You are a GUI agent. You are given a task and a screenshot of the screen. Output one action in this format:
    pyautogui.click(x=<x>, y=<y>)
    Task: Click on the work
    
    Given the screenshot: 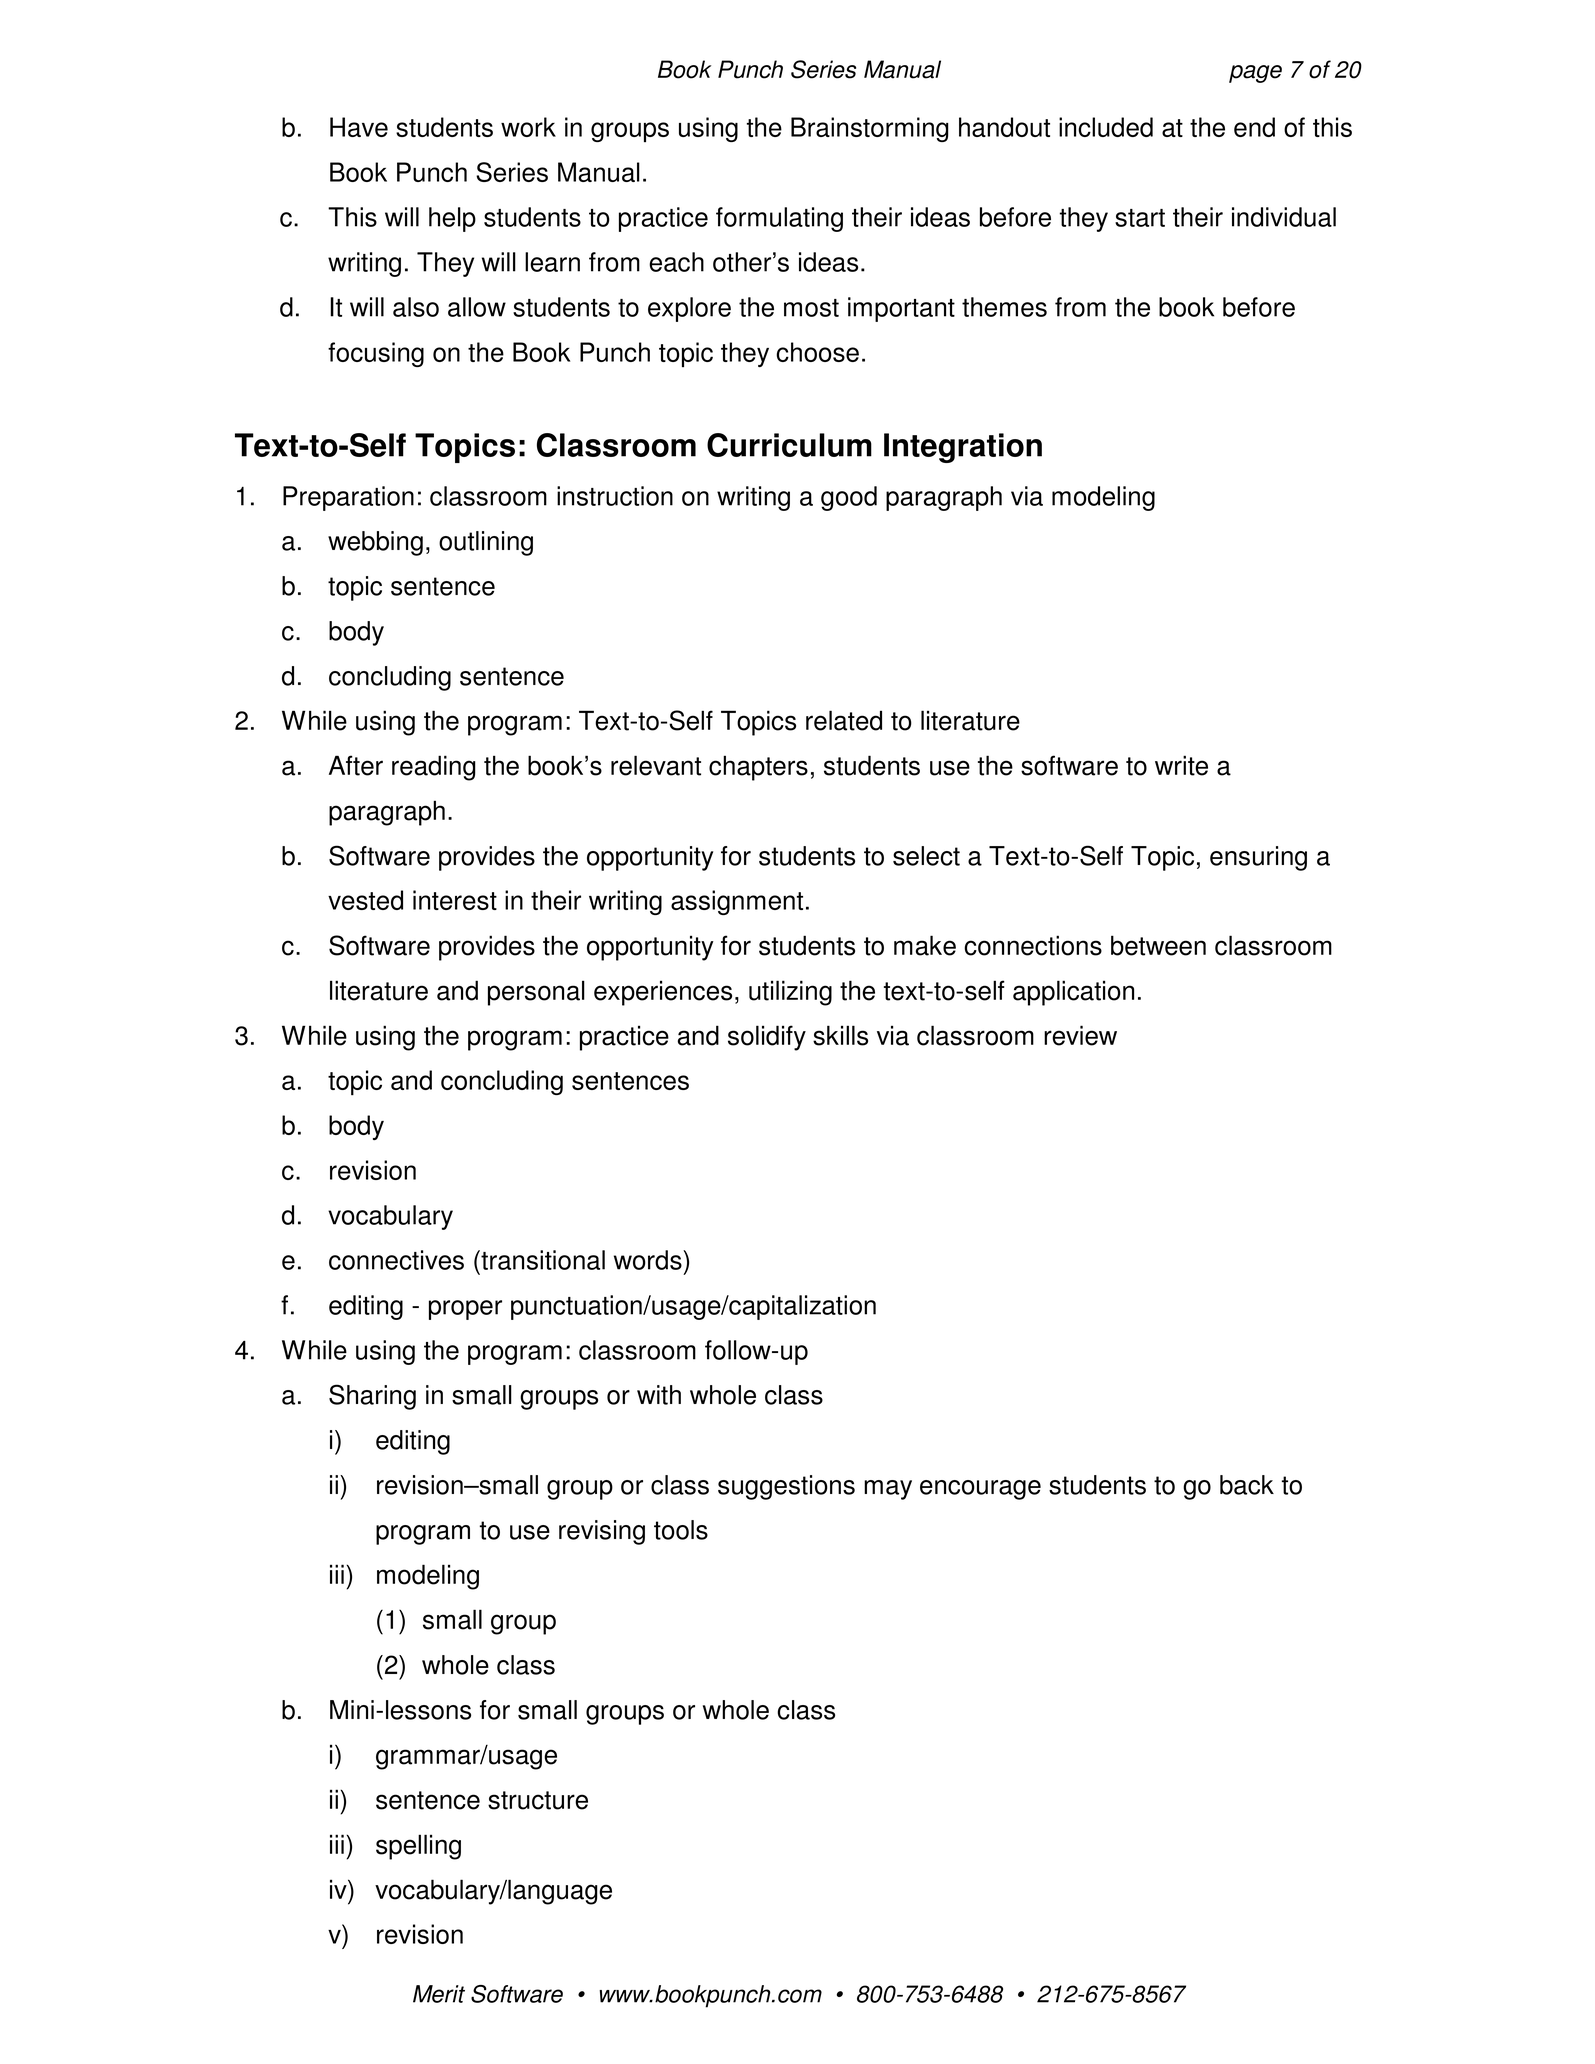 What is the action you would take?
    pyautogui.click(x=528, y=127)
